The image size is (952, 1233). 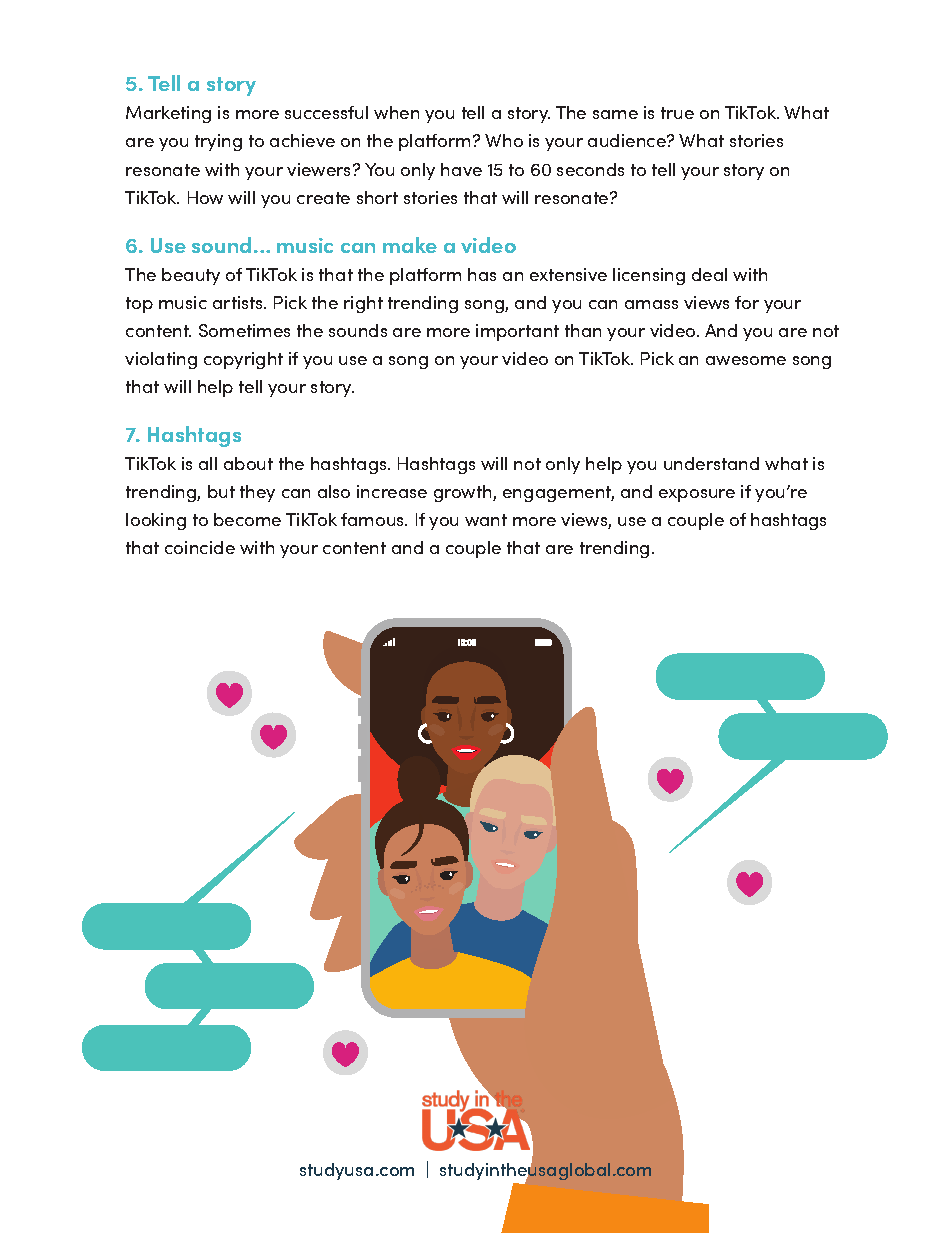 What do you see at coordinates (590, 169) in the image?
I see `seconds` at bounding box center [590, 169].
